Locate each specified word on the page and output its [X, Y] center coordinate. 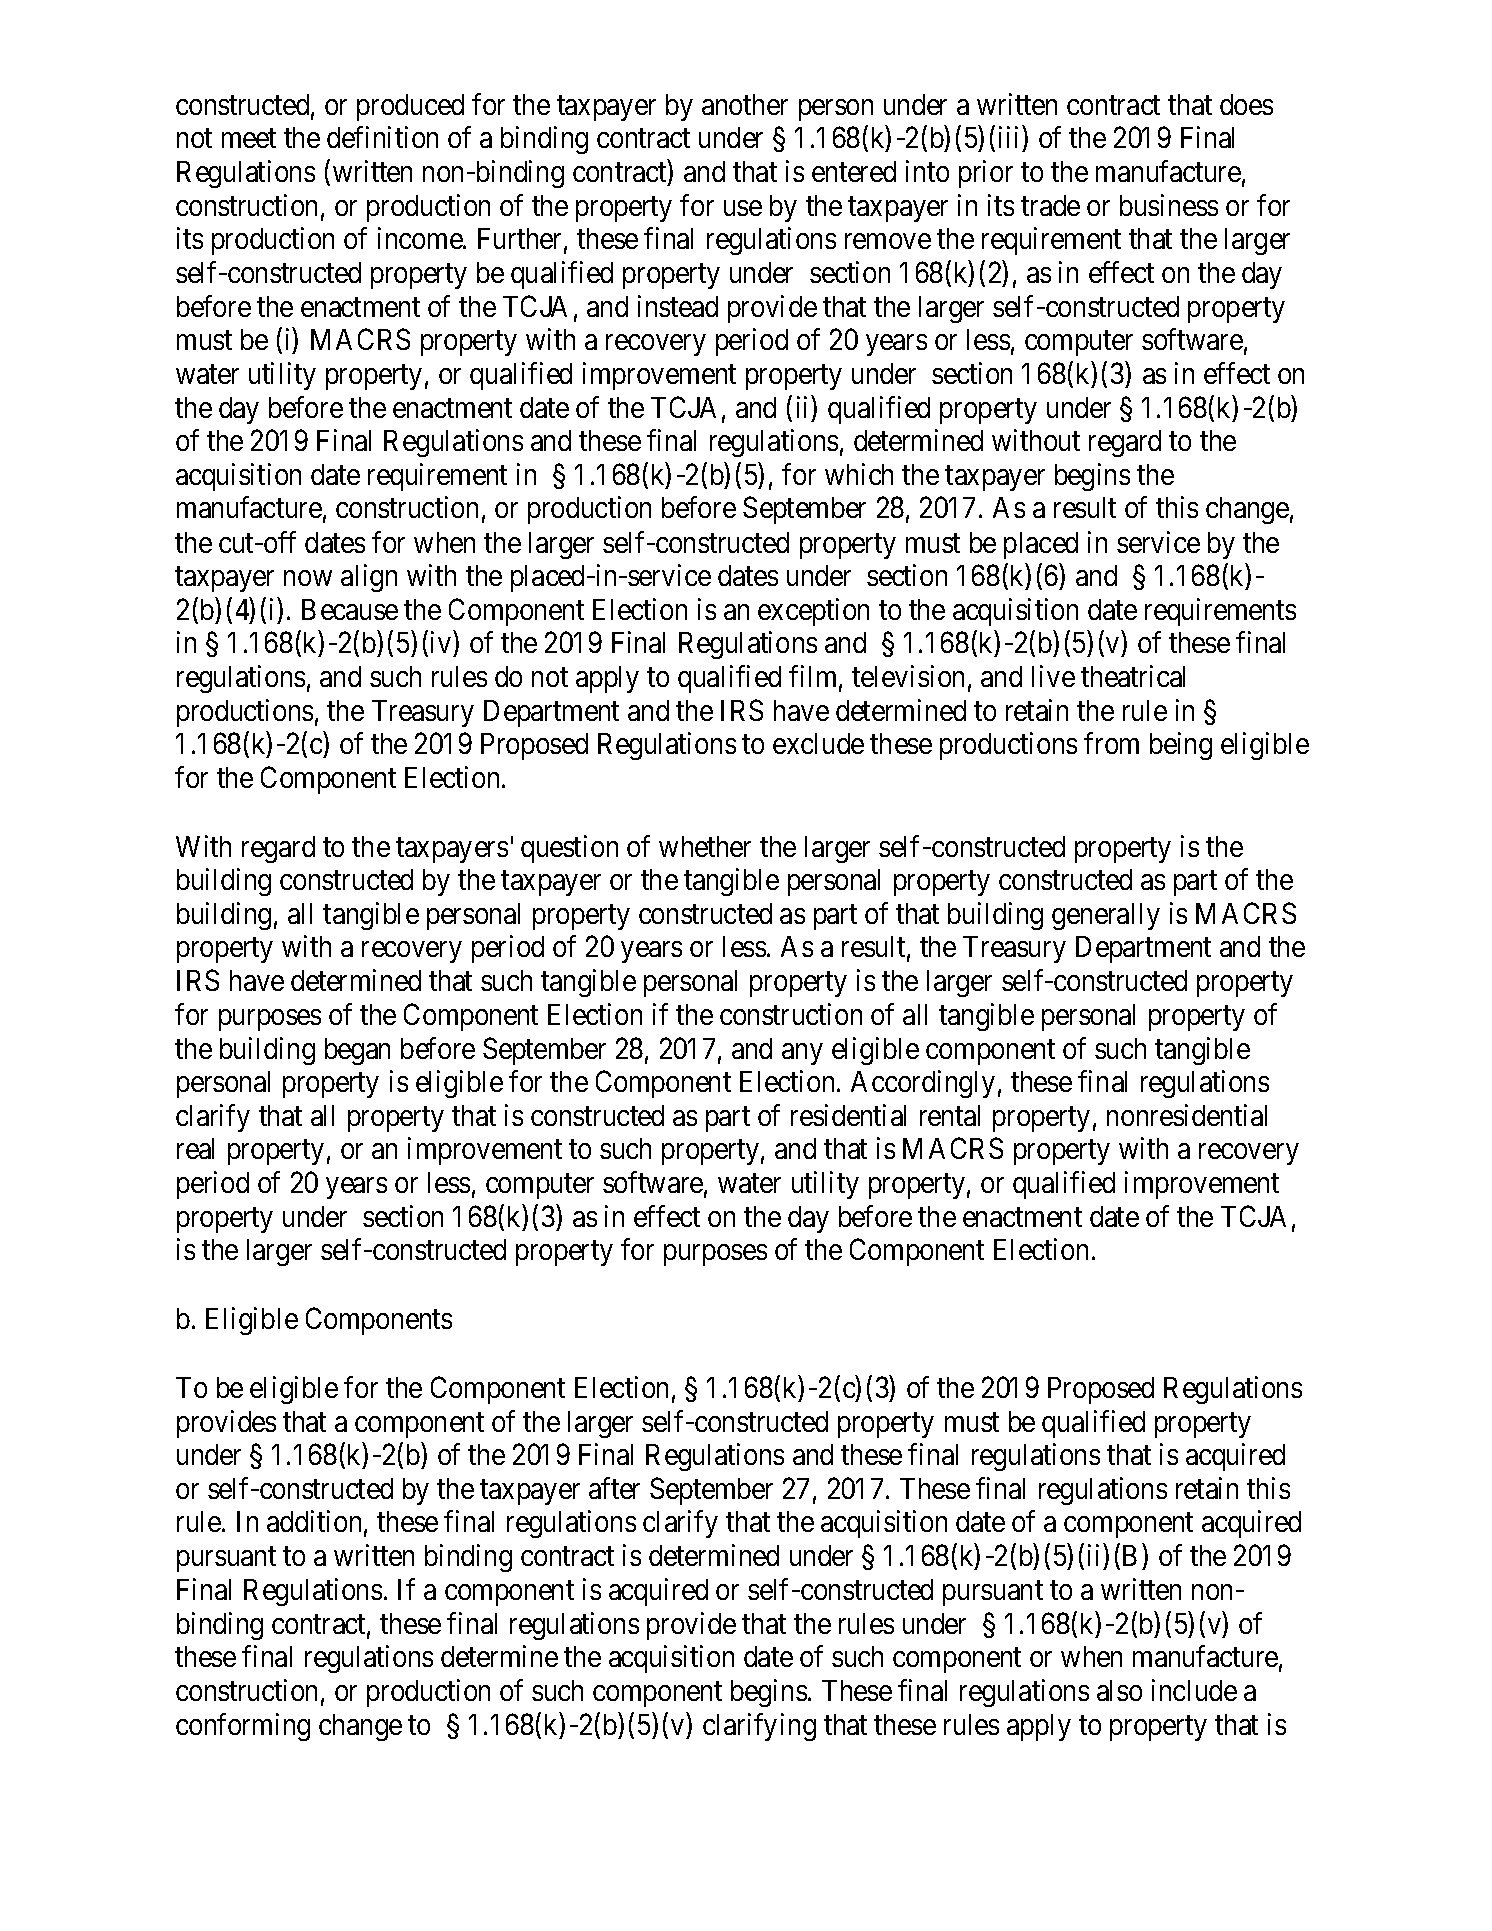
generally [1106, 916]
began [357, 1051]
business [1169, 205]
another [745, 104]
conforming [243, 1727]
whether [705, 846]
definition [382, 137]
